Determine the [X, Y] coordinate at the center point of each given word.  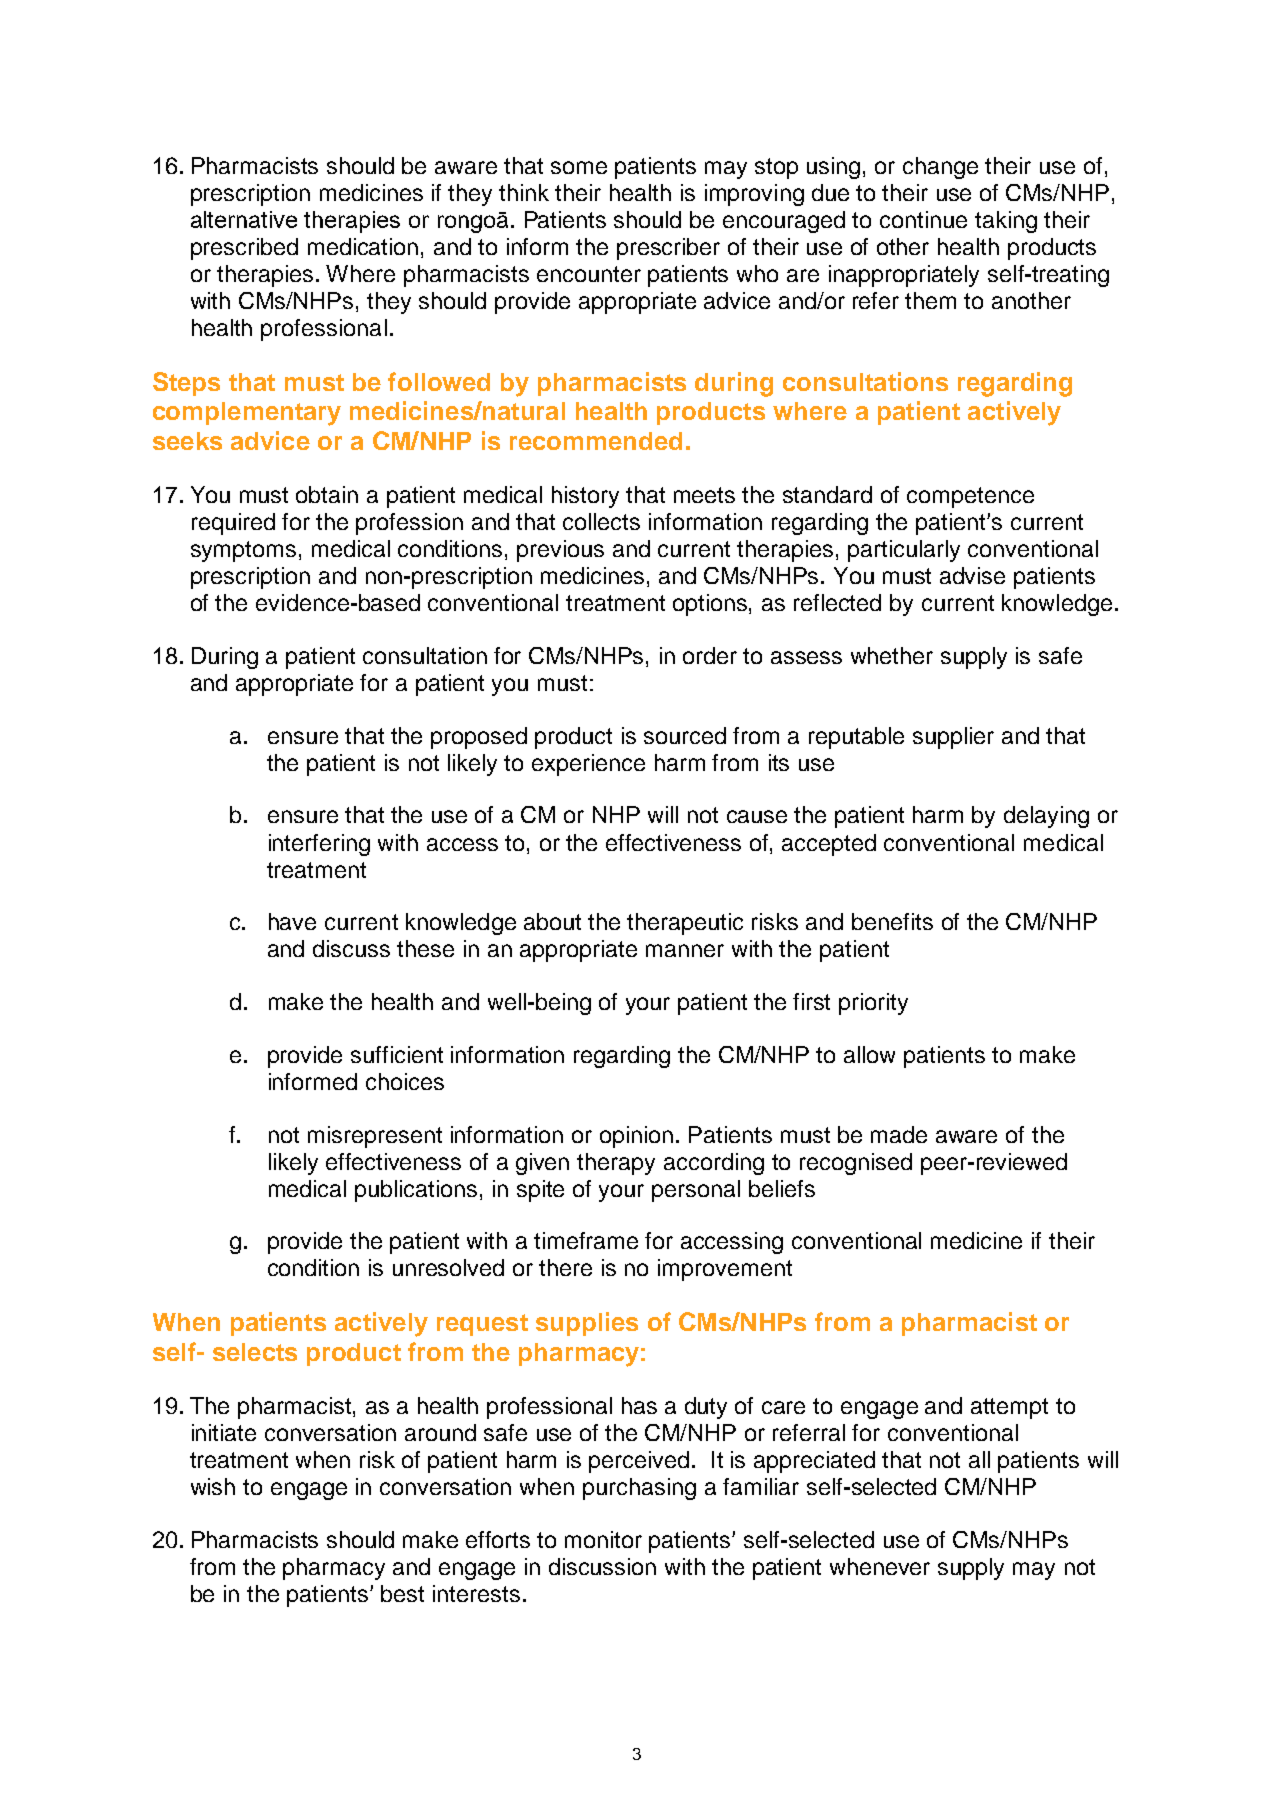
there [565, 1267]
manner [685, 950]
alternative [244, 219]
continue [923, 219]
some [579, 167]
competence [970, 497]
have [292, 921]
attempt [1009, 1408]
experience [588, 765]
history [585, 497]
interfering [319, 845]
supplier [953, 738]
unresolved [448, 1267]
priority [873, 1004]
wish [213, 1486]
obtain [327, 494]
